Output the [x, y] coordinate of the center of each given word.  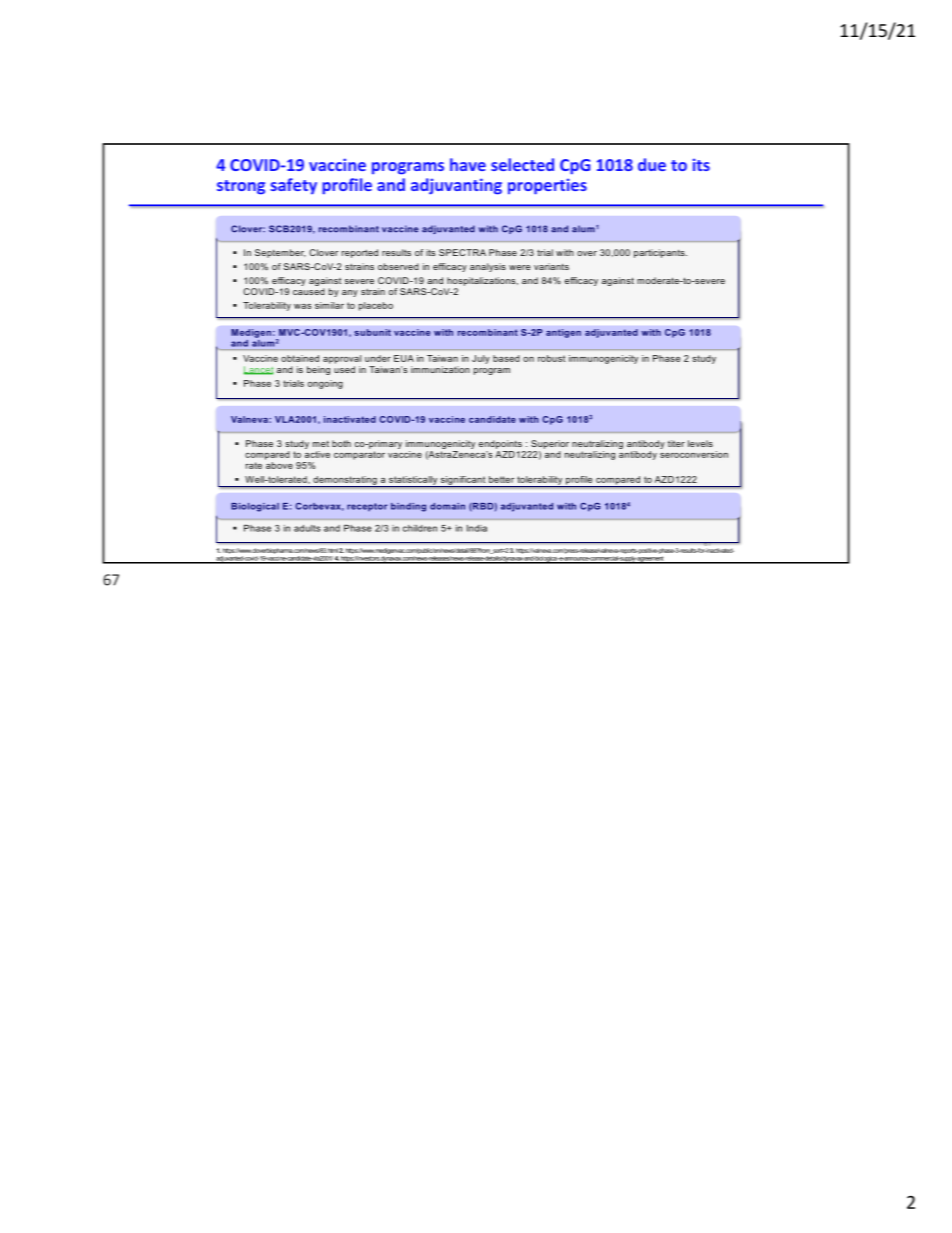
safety [293, 186]
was [303, 306]
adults [307, 528]
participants [660, 253]
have [468, 164]
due [652, 164]
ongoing [325, 384]
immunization [440, 369]
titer [676, 443]
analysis [488, 267]
